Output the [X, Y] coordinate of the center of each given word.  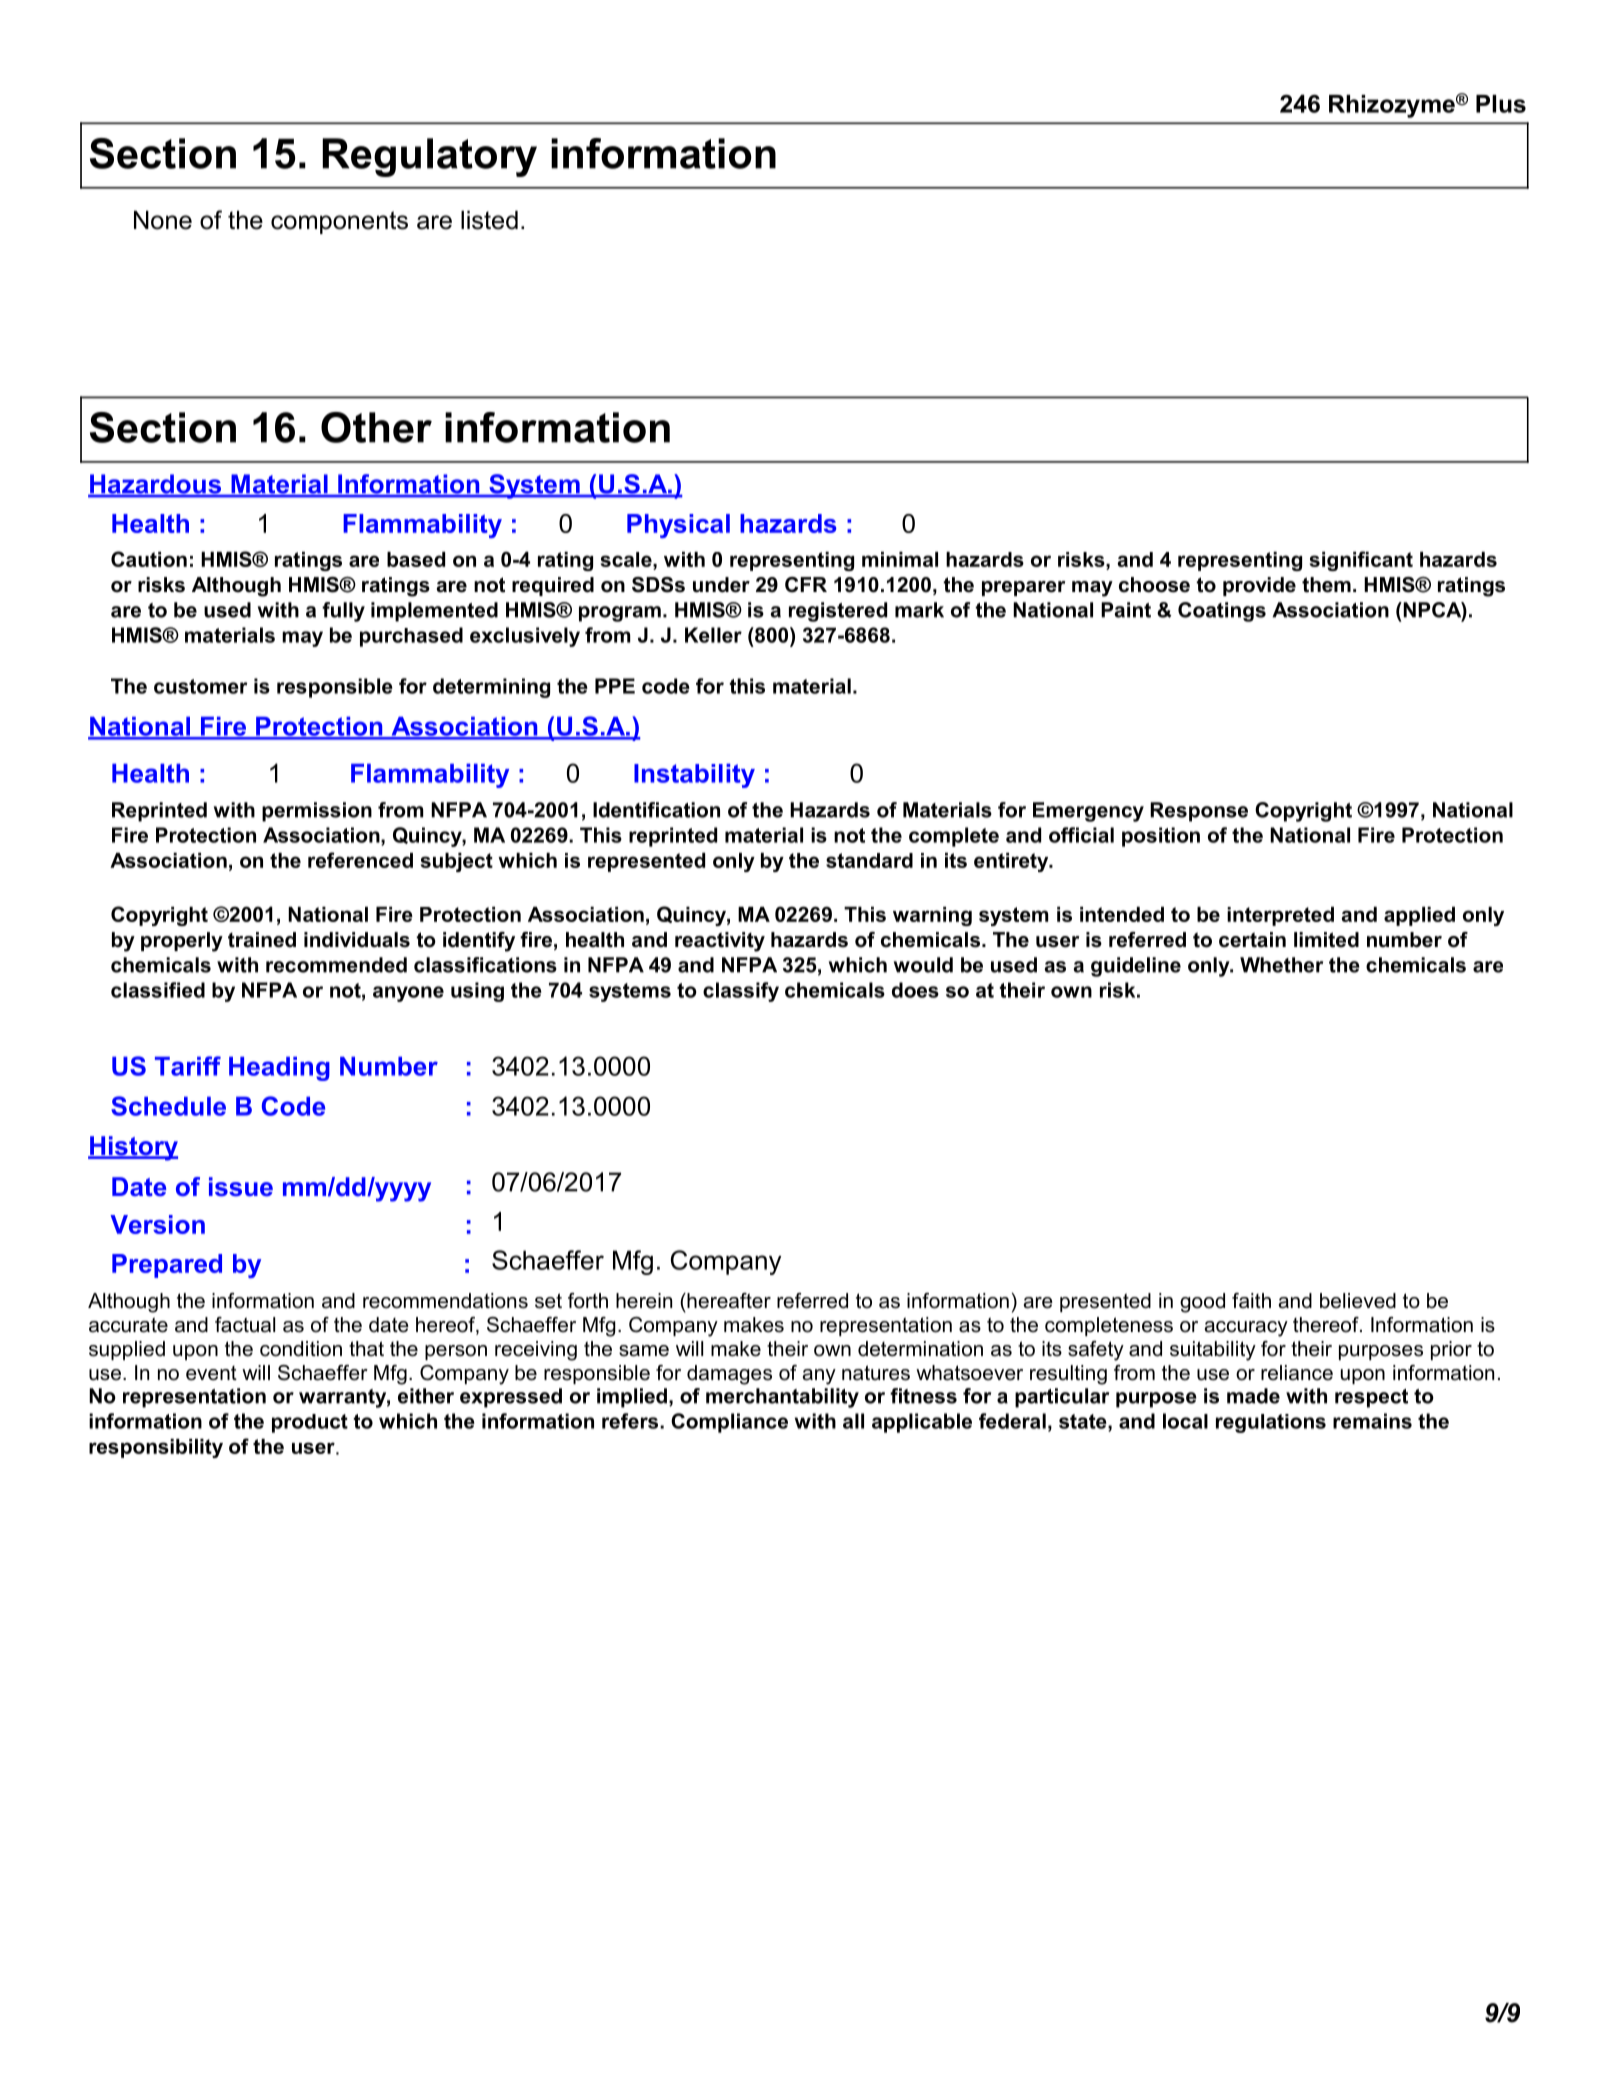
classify [741, 992]
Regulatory [429, 157]
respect [1371, 1398]
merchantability [782, 1398]
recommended [336, 965]
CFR [806, 585]
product [310, 1423]
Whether [1281, 965]
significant [1361, 561]
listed [489, 220]
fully [343, 612]
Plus [1501, 104]
